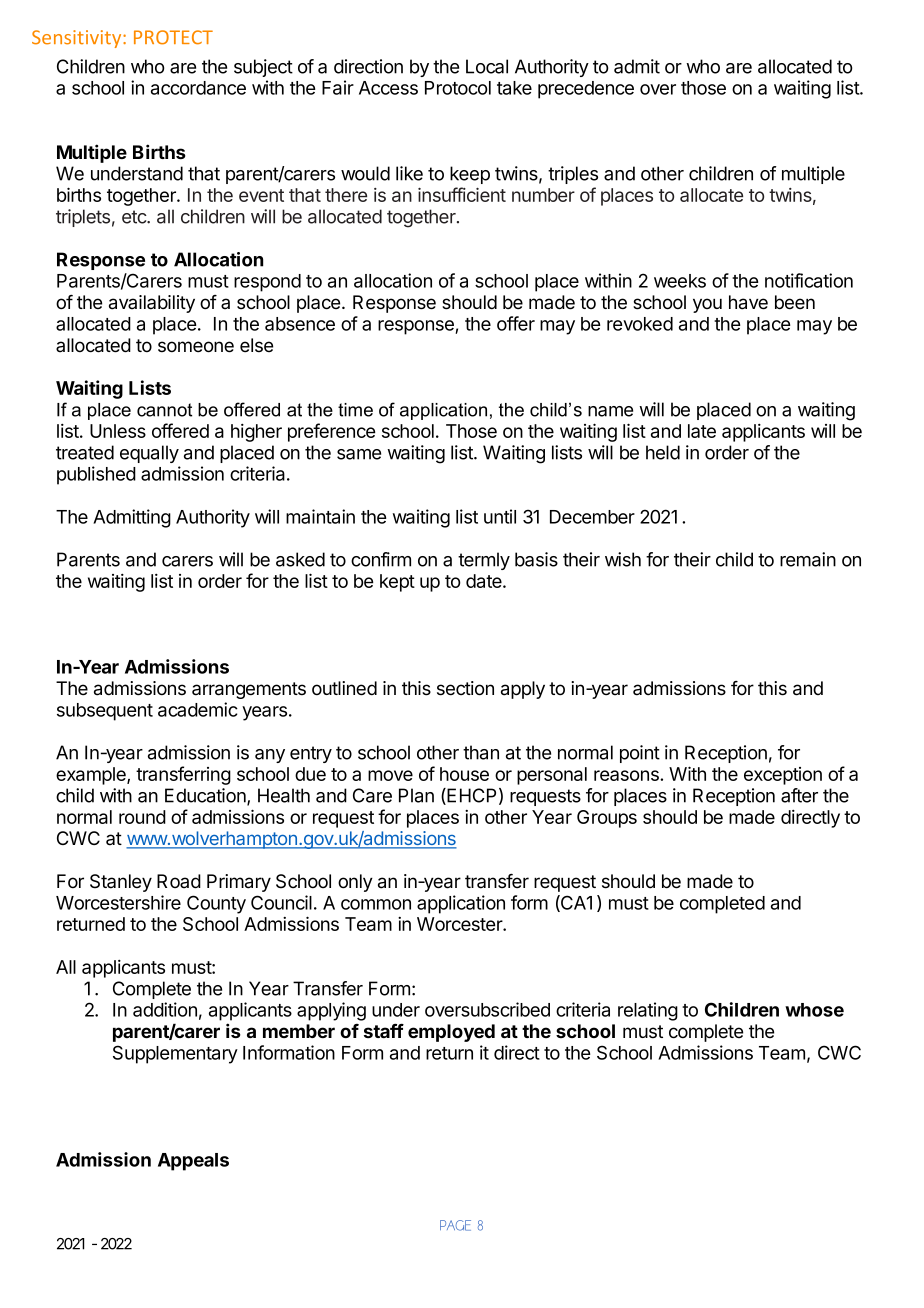 The height and width of the screenshot is (1308, 924). Describe the element at coordinates (149, 454) in the screenshot. I see `equally` at that location.
